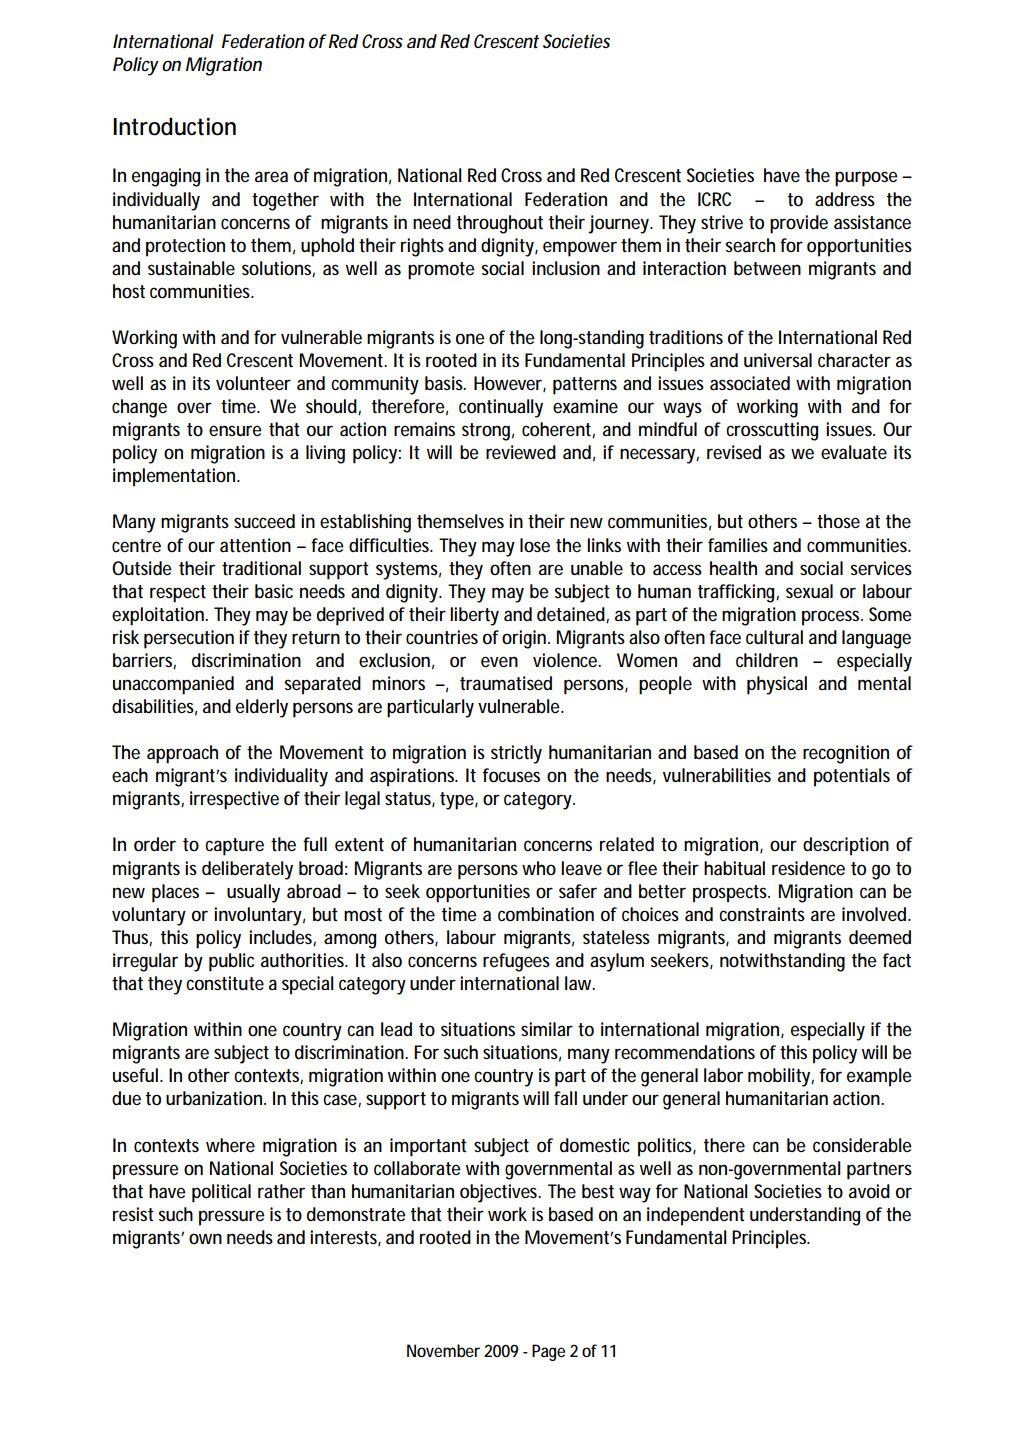  What do you see at coordinates (846, 754) in the screenshot?
I see `recognition` at bounding box center [846, 754].
